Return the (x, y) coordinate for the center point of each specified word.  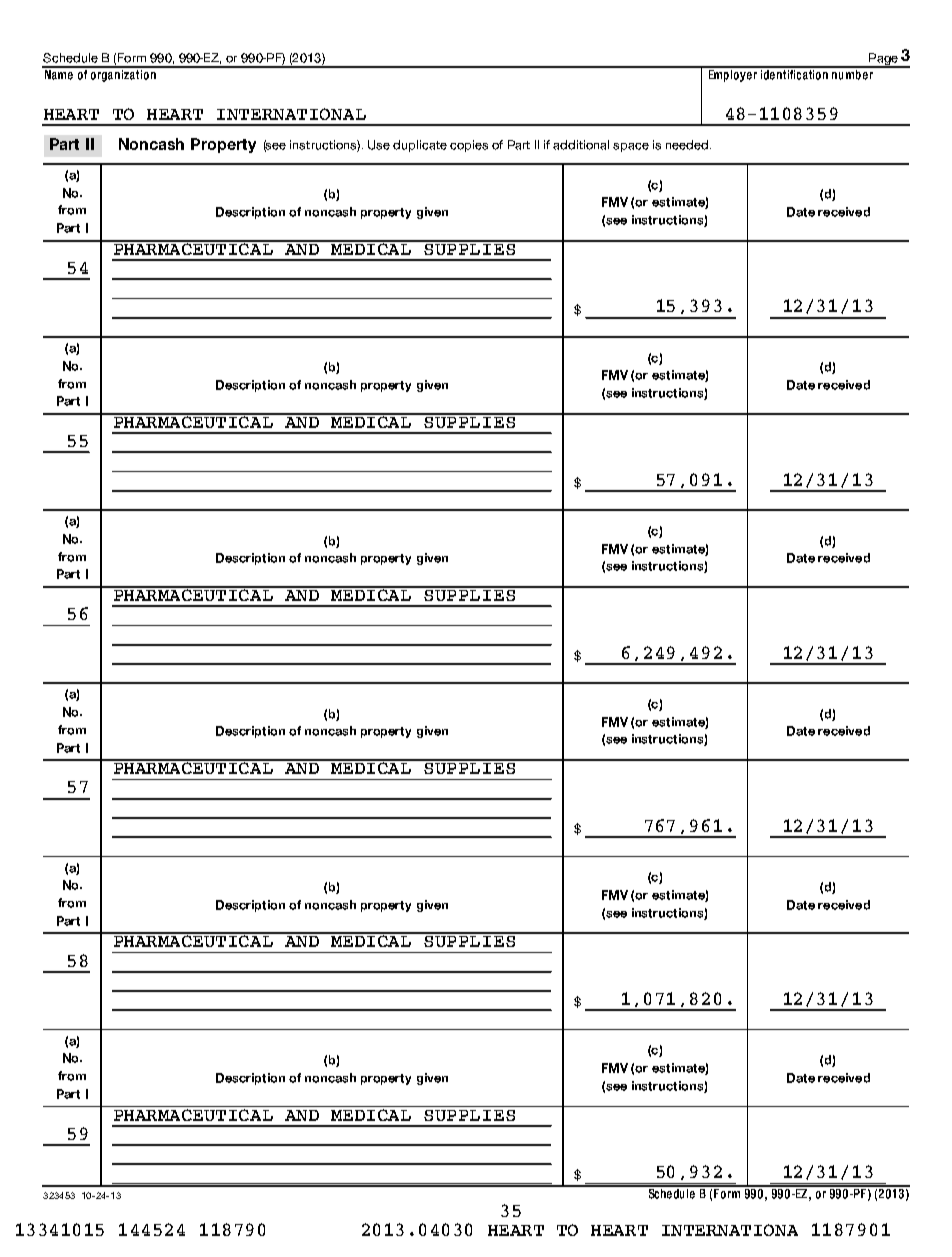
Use (379, 145)
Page (883, 60)
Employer (733, 74)
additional (581, 145)
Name (59, 73)
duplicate (420, 146)
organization (123, 74)
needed (687, 145)
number (853, 73)
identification (795, 73)
